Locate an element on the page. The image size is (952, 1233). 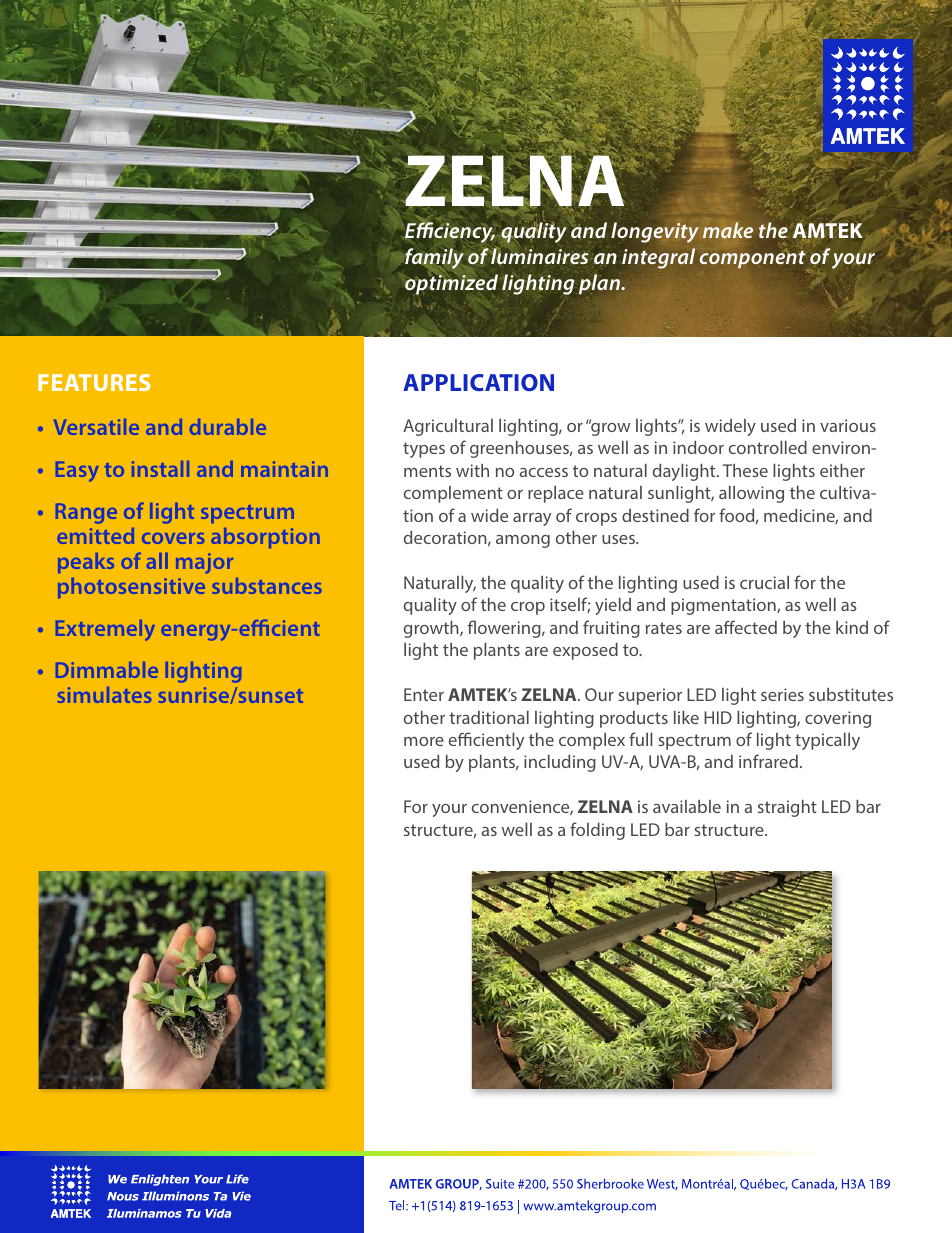
among is located at coordinates (523, 541).
